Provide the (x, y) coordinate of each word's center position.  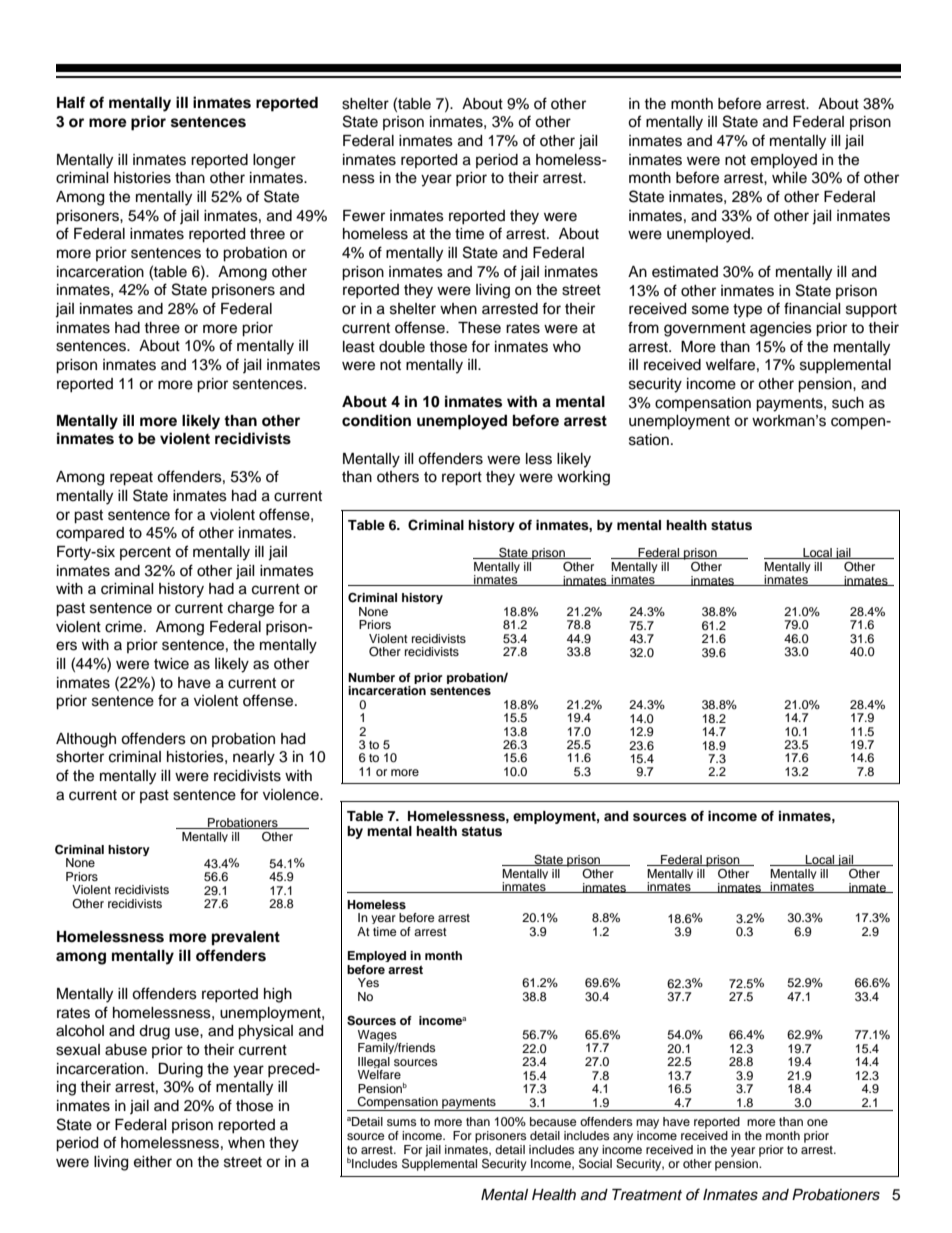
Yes (368, 982)
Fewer (364, 216)
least (359, 347)
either (153, 1162)
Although (86, 740)
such (848, 403)
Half (71, 102)
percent (145, 553)
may (647, 1124)
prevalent (246, 938)
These (479, 328)
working (583, 478)
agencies (781, 329)
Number (371, 677)
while (789, 178)
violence (292, 795)
